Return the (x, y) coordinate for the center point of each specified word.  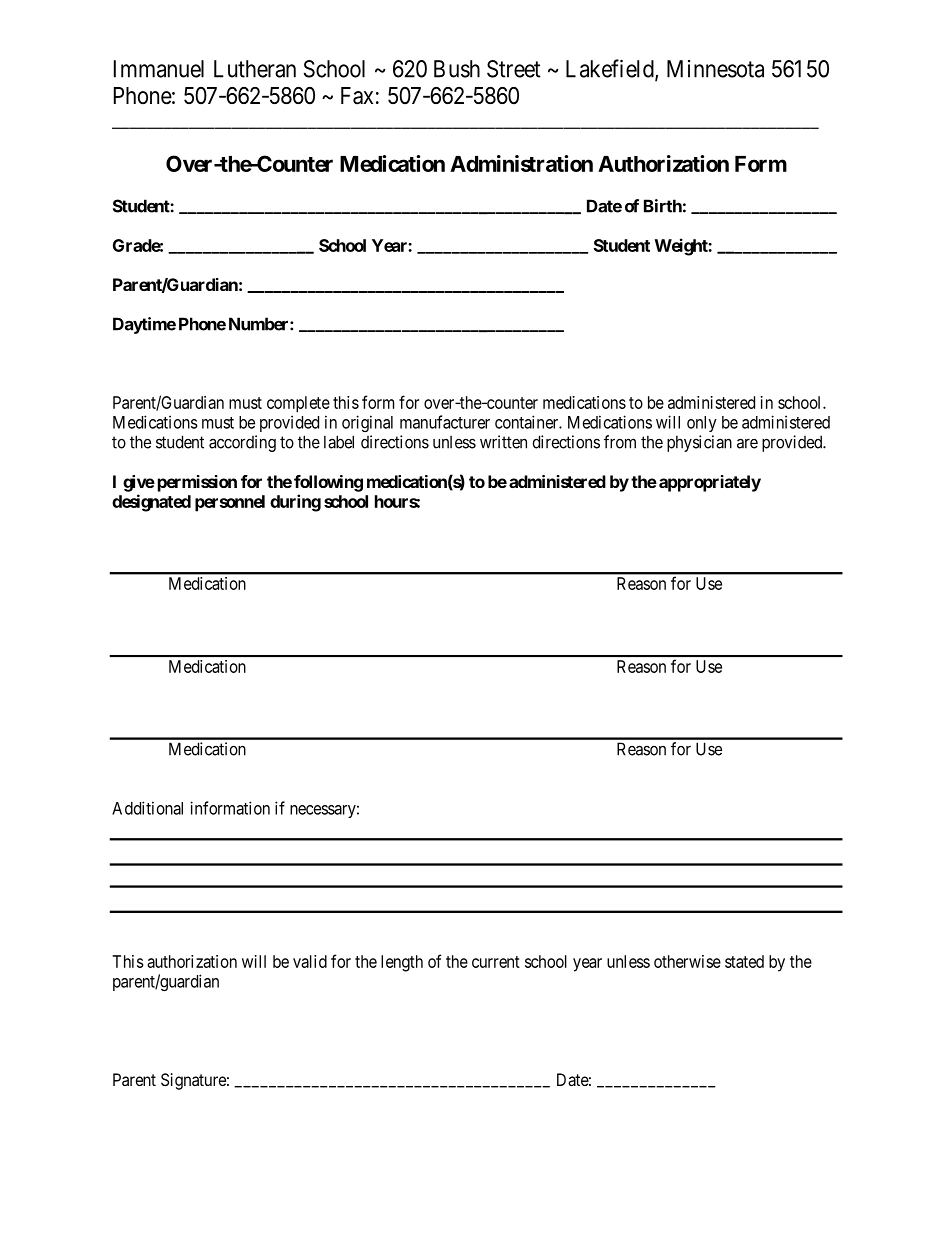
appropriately (710, 483)
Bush (457, 69)
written (503, 442)
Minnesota (715, 69)
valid (310, 961)
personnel (230, 503)
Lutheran (255, 69)
